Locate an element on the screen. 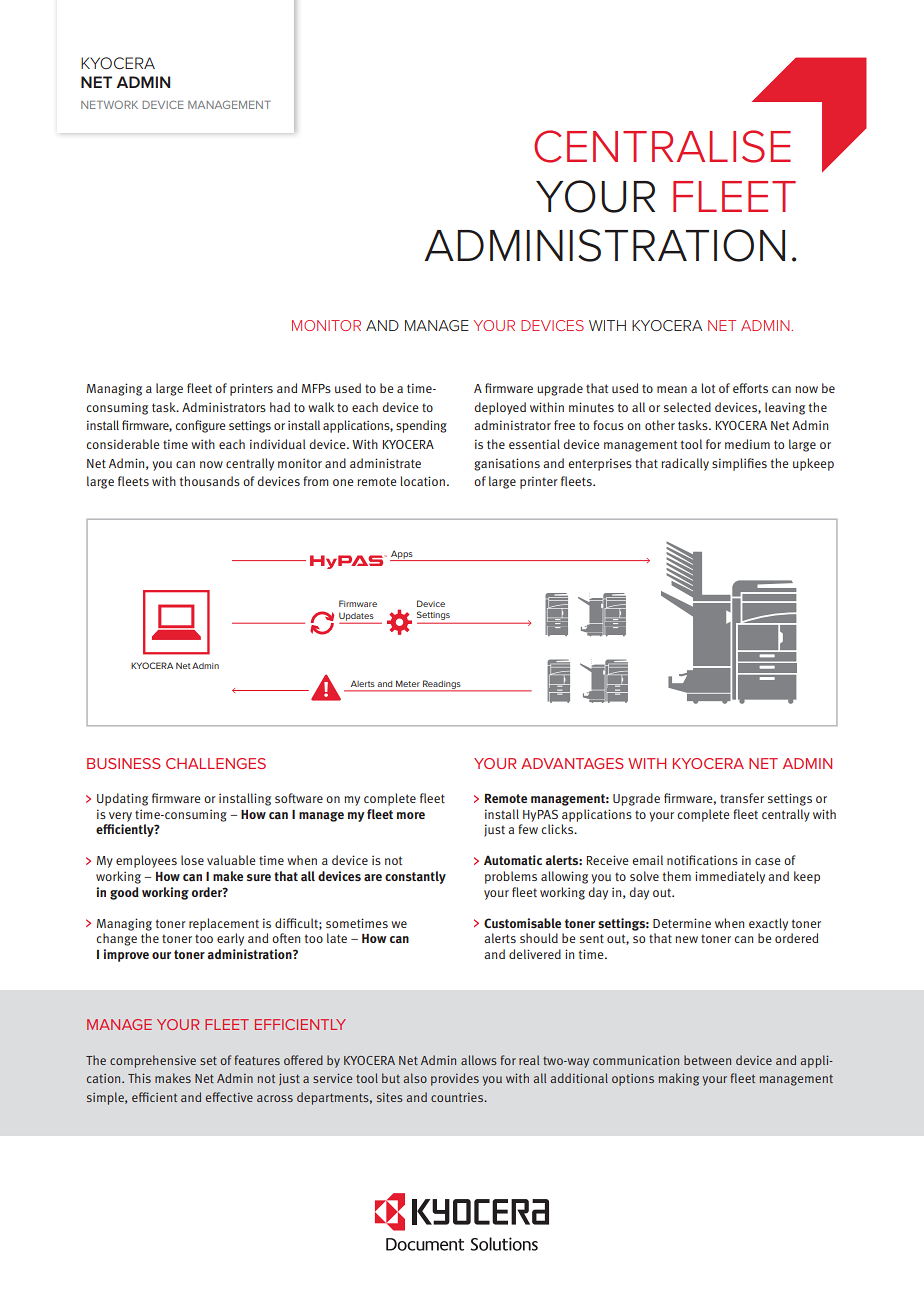 The height and width of the screenshot is (1308, 924). transfer is located at coordinates (742, 798).
